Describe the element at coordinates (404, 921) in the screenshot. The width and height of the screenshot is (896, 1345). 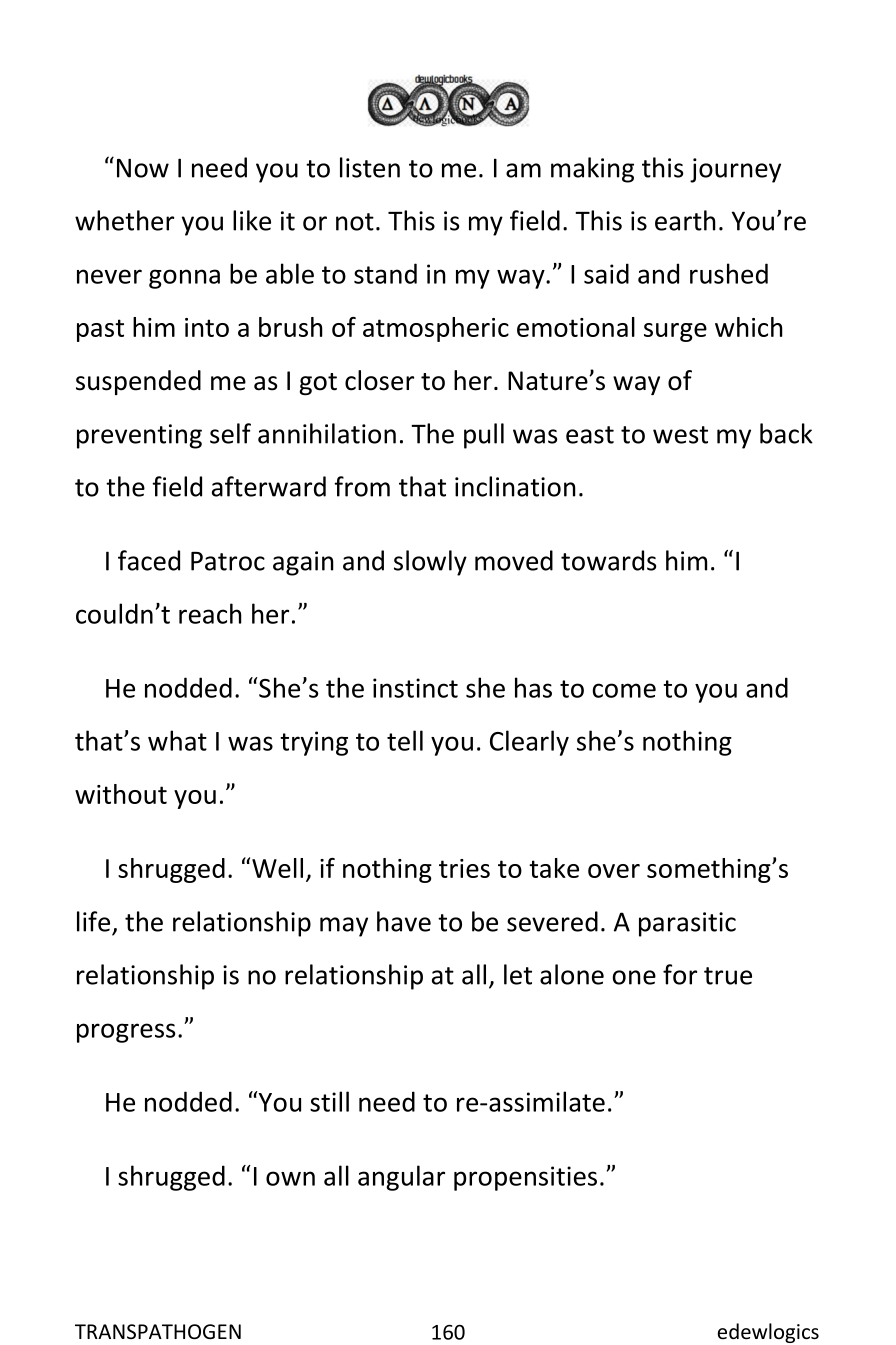
I see `have` at that location.
